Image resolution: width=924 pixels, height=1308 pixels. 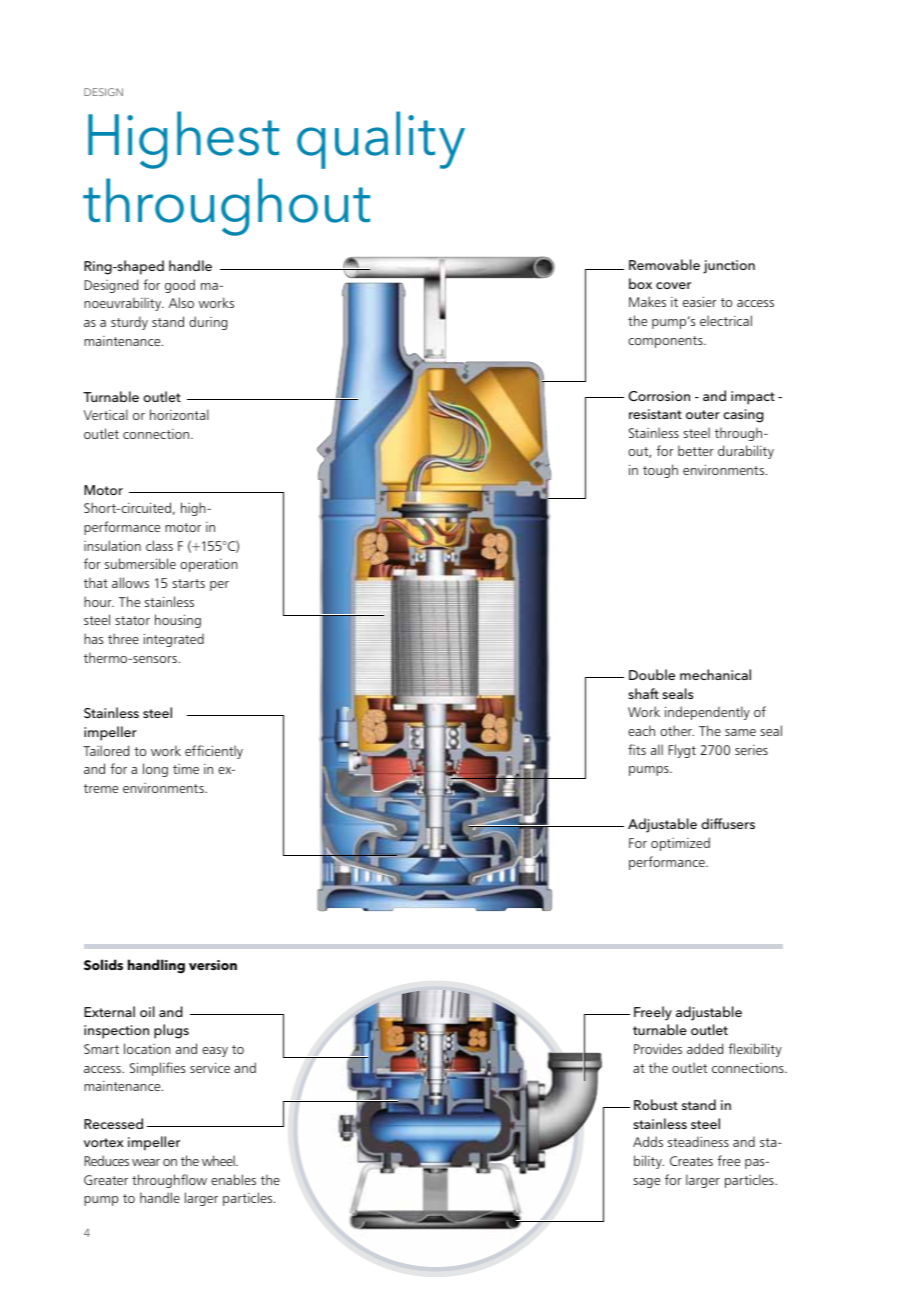 I want to click on Removable, so click(x=664, y=264).
